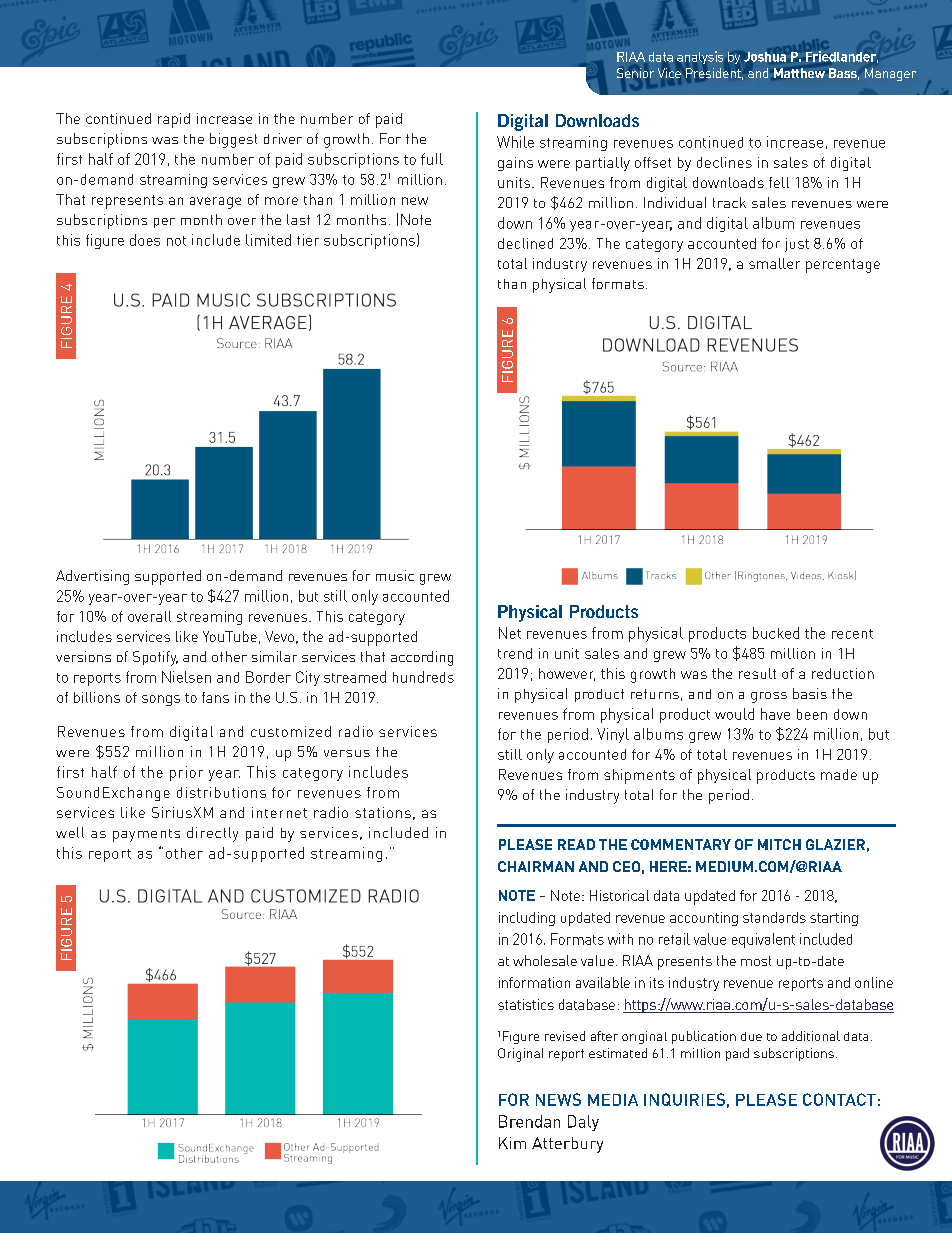  I want to click on Advertising, so click(92, 577).
